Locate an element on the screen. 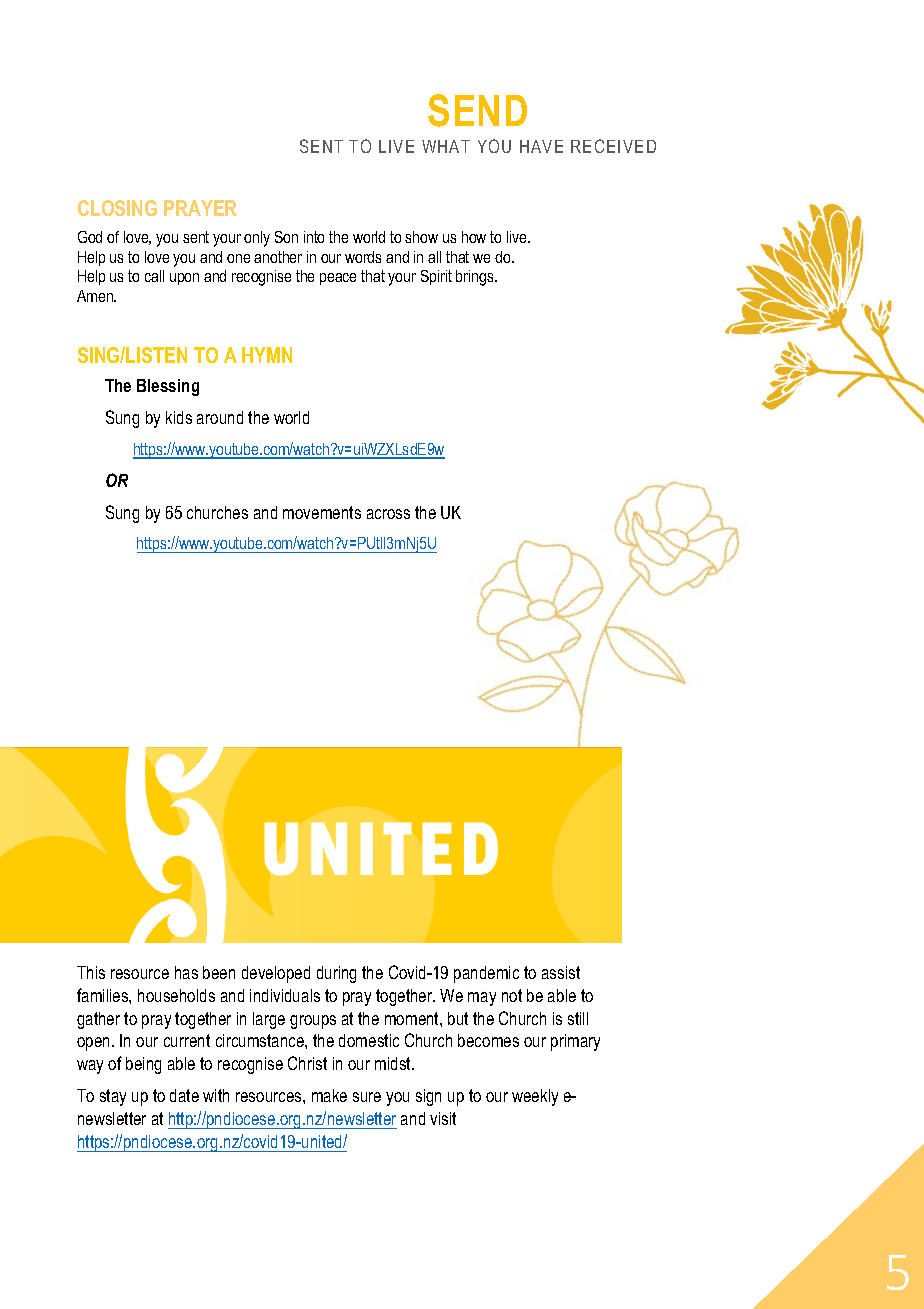 This screenshot has height=1309, width=924. during is located at coordinates (336, 974).
